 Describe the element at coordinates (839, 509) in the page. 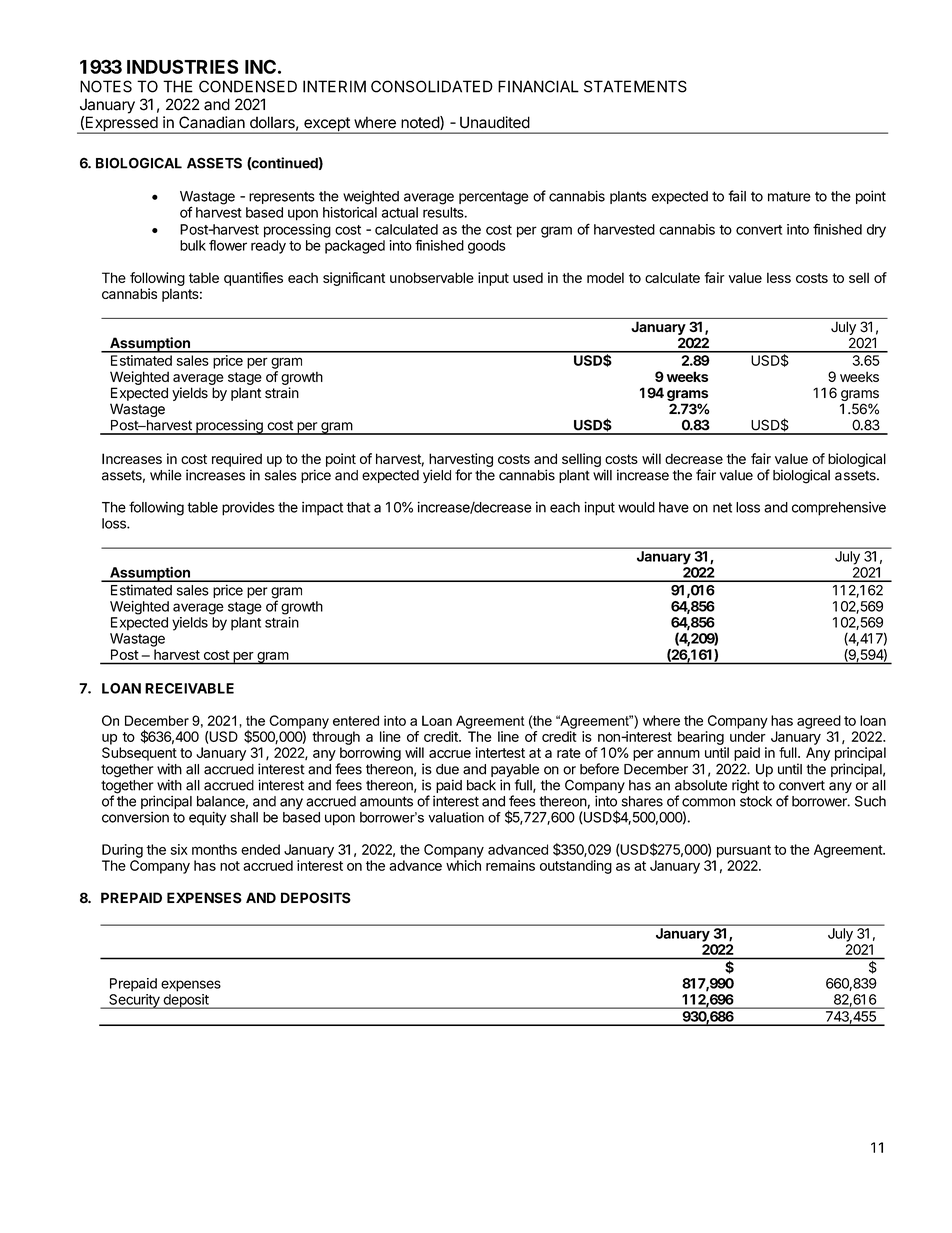

I see `comprehensive` at that location.
